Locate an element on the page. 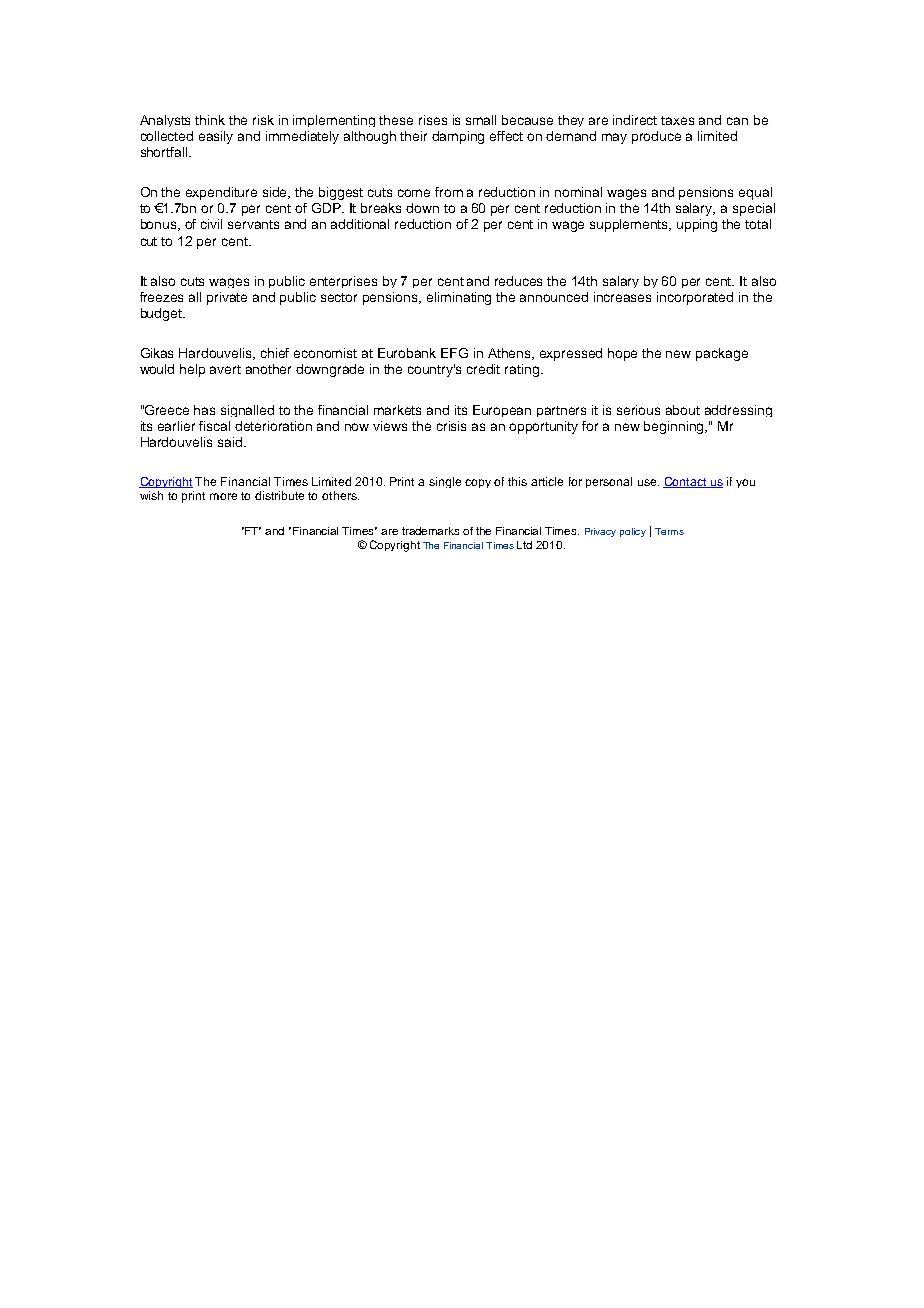 The image size is (924, 1308). avert is located at coordinates (225, 369).
